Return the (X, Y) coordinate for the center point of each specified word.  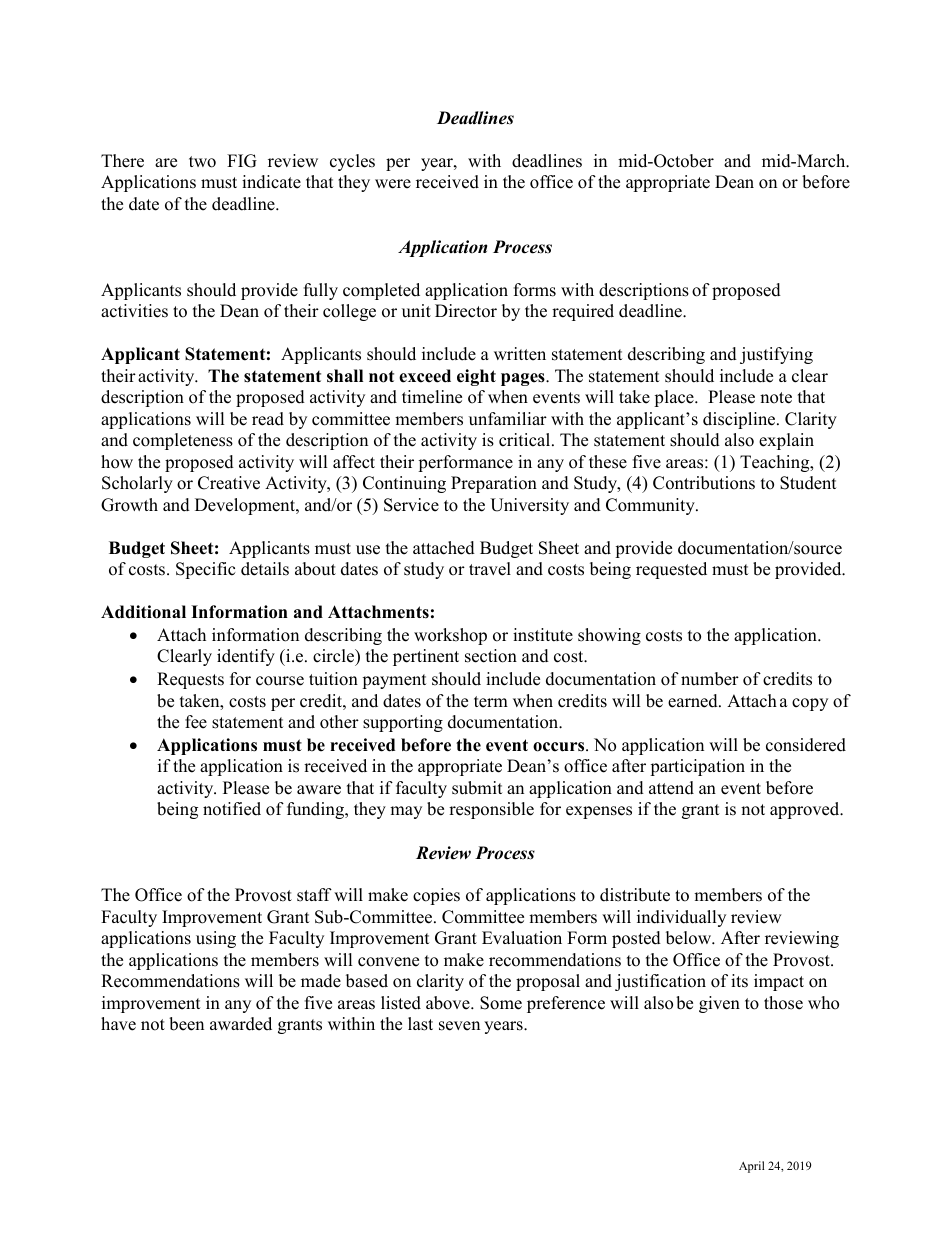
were (393, 184)
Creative (229, 483)
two (202, 162)
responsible (491, 810)
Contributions (704, 483)
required (583, 312)
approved (806, 810)
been (186, 1024)
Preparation (494, 484)
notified (232, 809)
